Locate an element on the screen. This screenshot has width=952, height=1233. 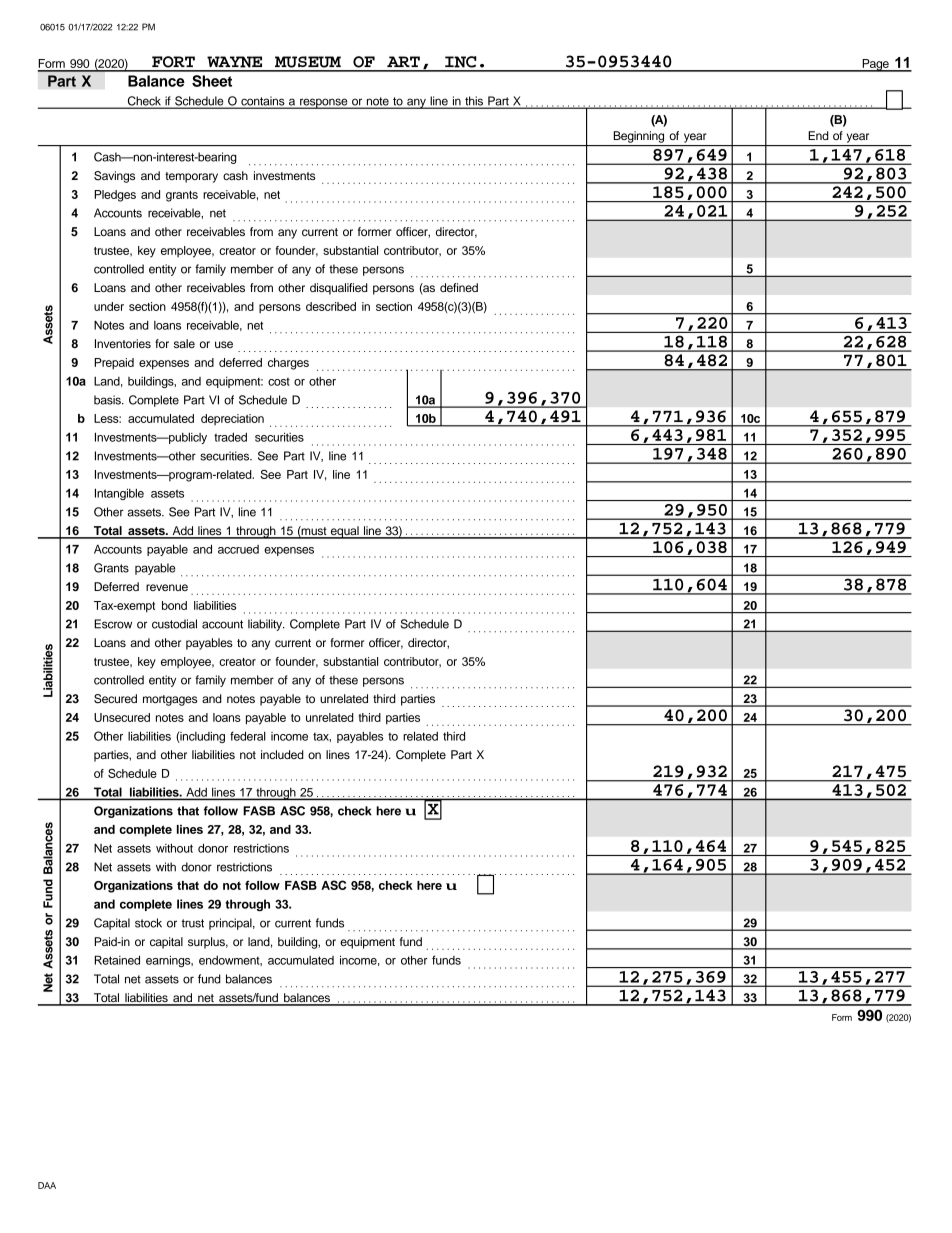
Page is located at coordinates (875, 65).
